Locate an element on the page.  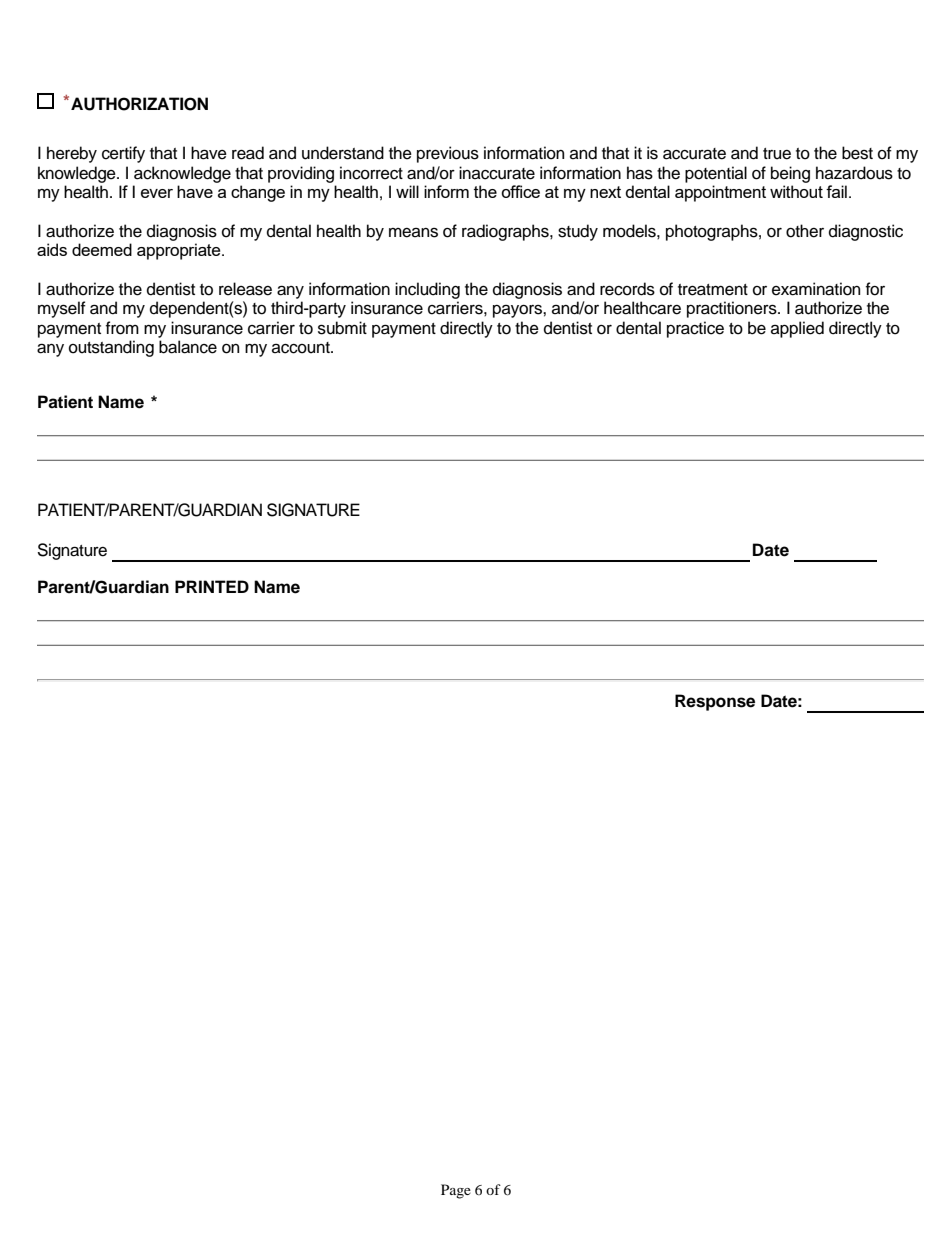
practitioners is located at coordinates (733, 309).
